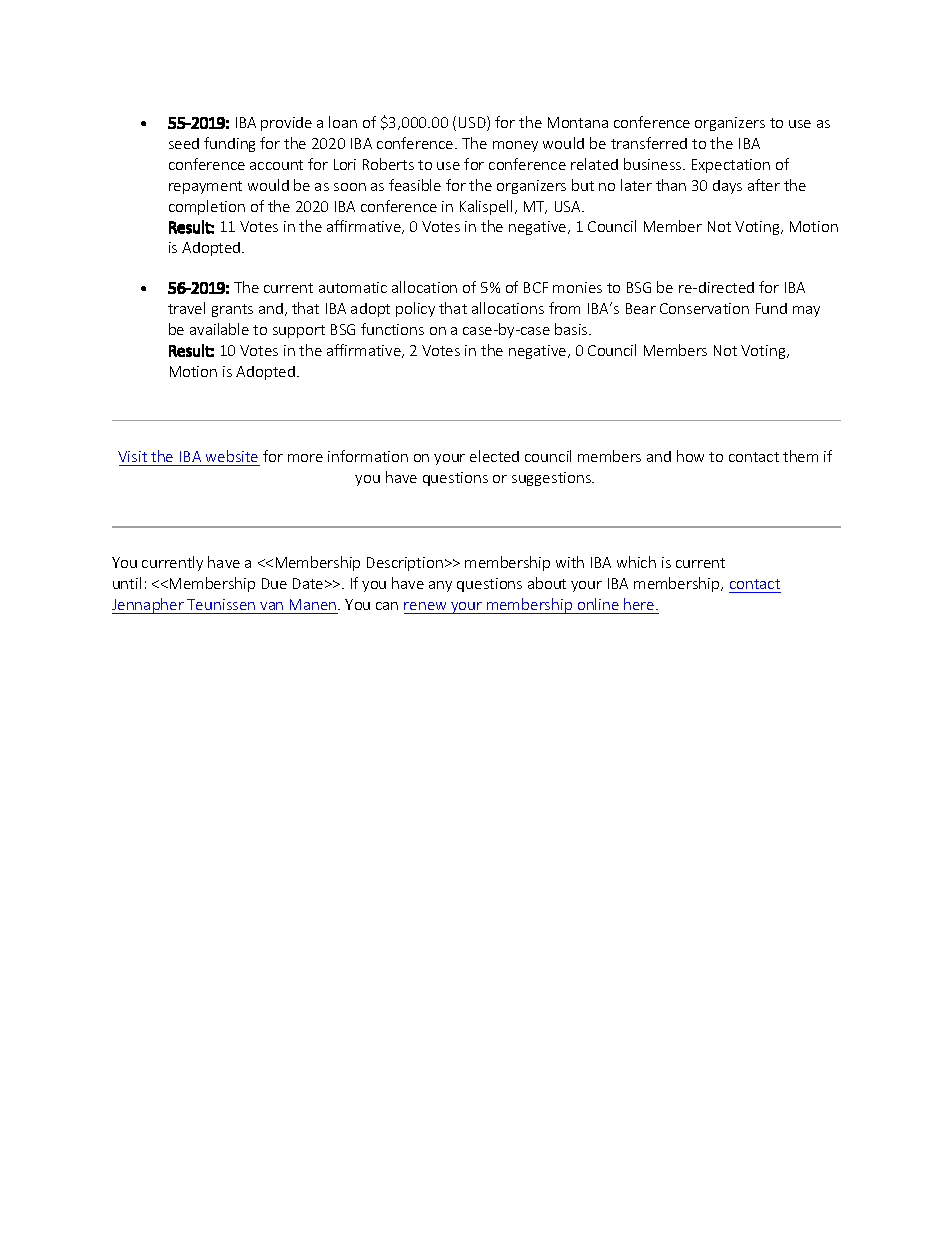 The height and width of the screenshot is (1233, 952). What do you see at coordinates (184, 143) in the screenshot?
I see `seed` at bounding box center [184, 143].
